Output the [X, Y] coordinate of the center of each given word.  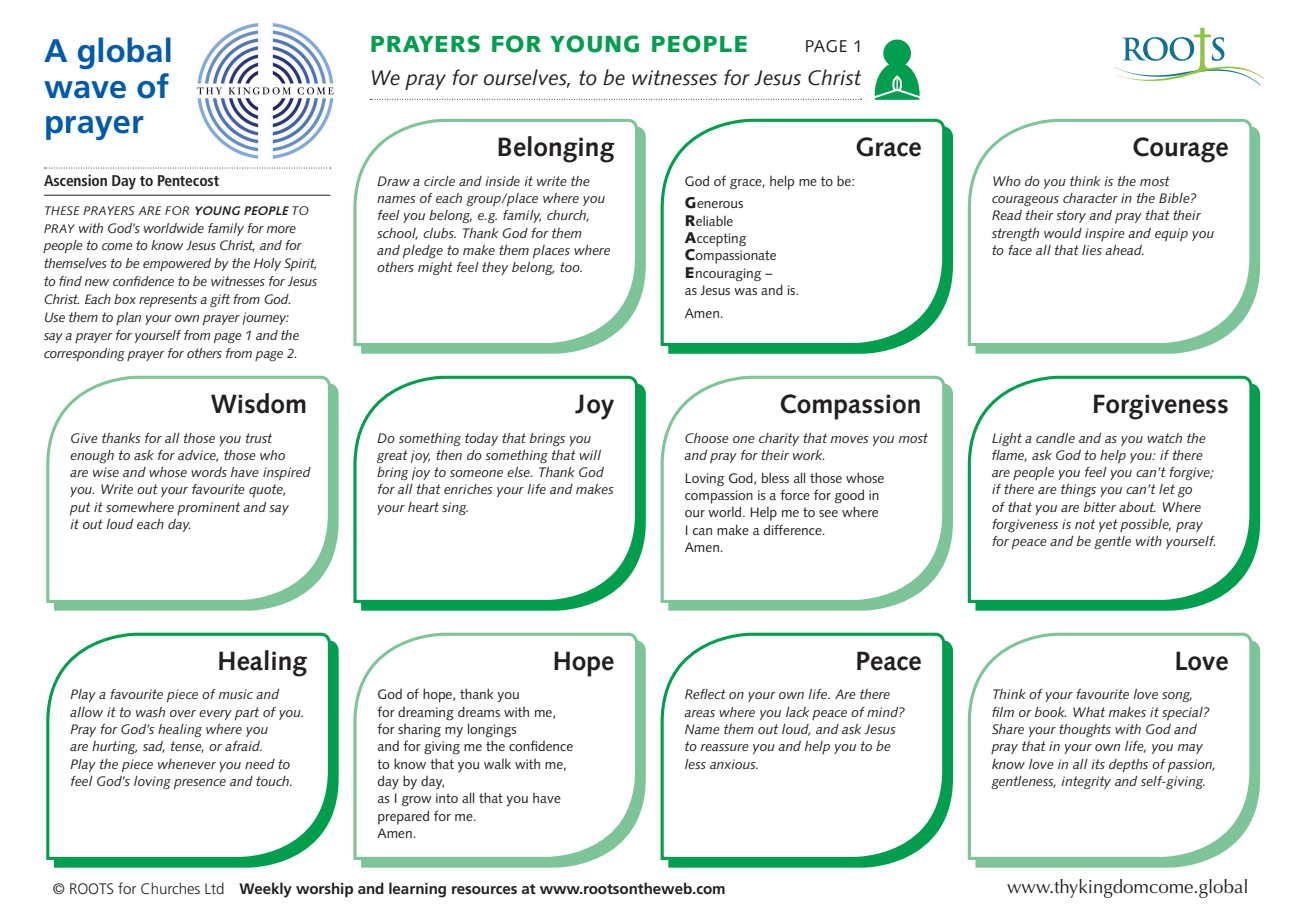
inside [502, 181]
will [590, 455]
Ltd [214, 888]
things [1078, 490]
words [209, 472]
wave [85, 90]
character [1090, 198]
